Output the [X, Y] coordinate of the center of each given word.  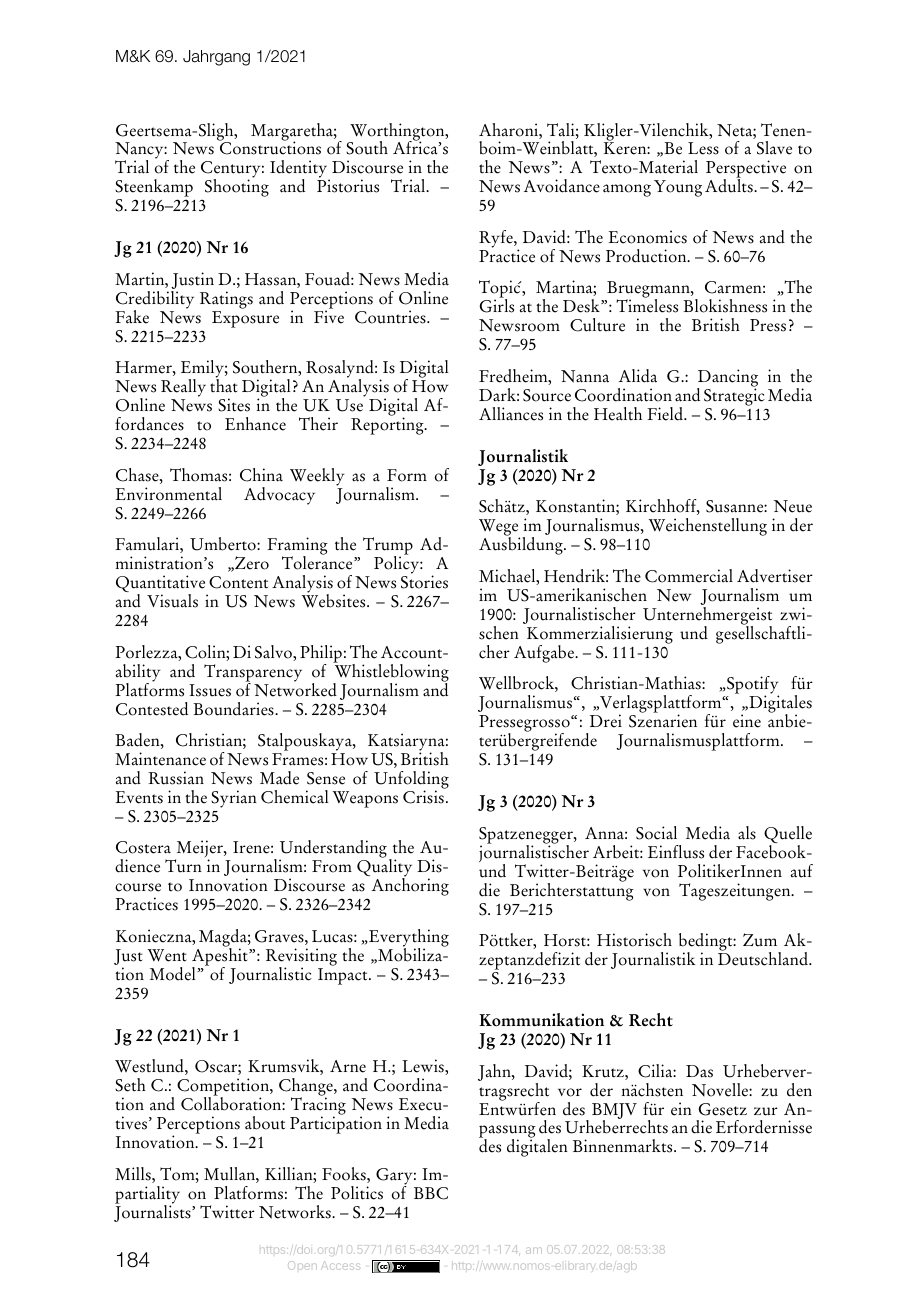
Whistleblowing [391, 673]
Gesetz [723, 1109]
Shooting [237, 187]
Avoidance [562, 186]
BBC [431, 1193]
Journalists [153, 1212]
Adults [730, 185]
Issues [210, 690]
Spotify [752, 686]
